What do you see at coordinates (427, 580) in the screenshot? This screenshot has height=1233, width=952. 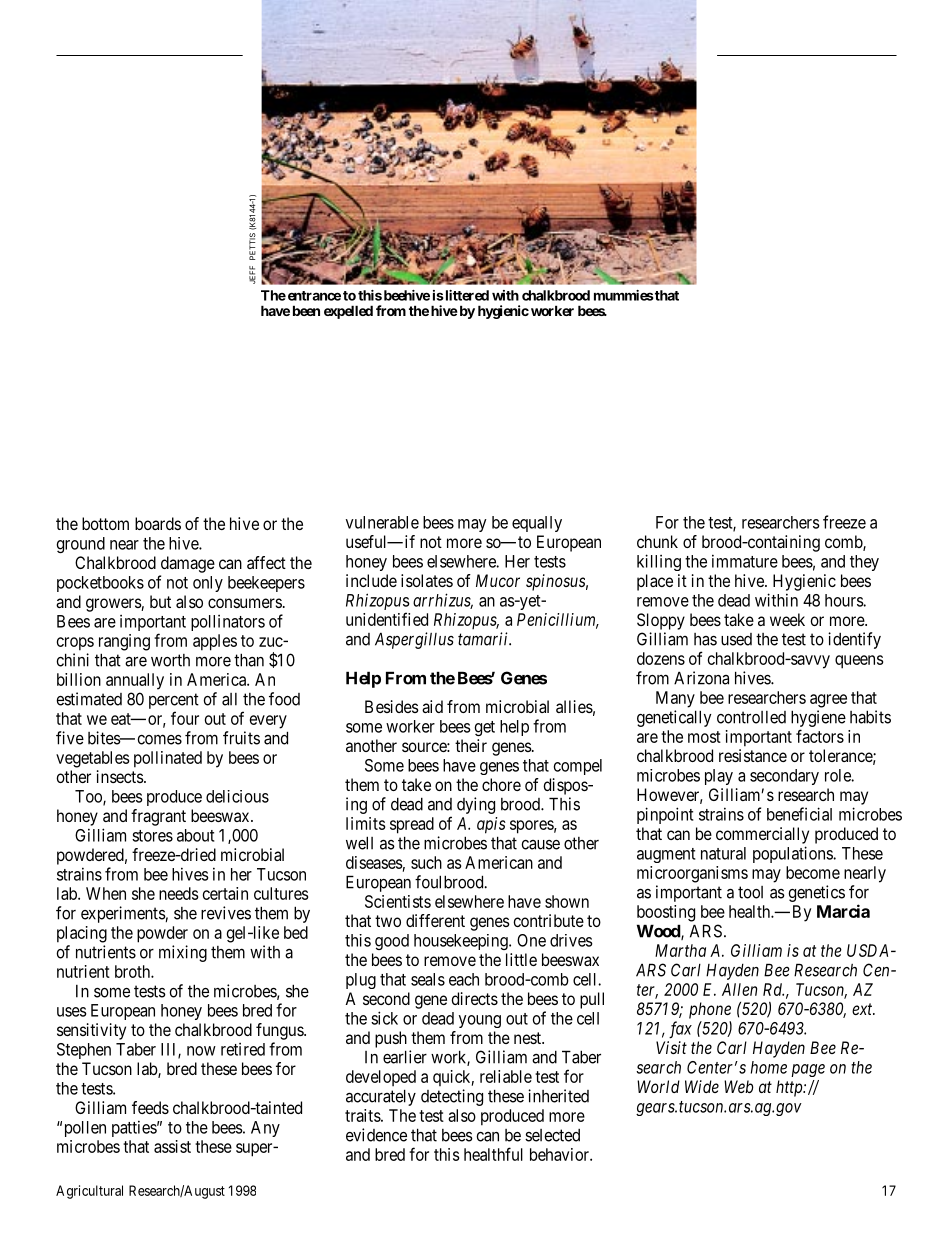 I see `isolates` at bounding box center [427, 580].
